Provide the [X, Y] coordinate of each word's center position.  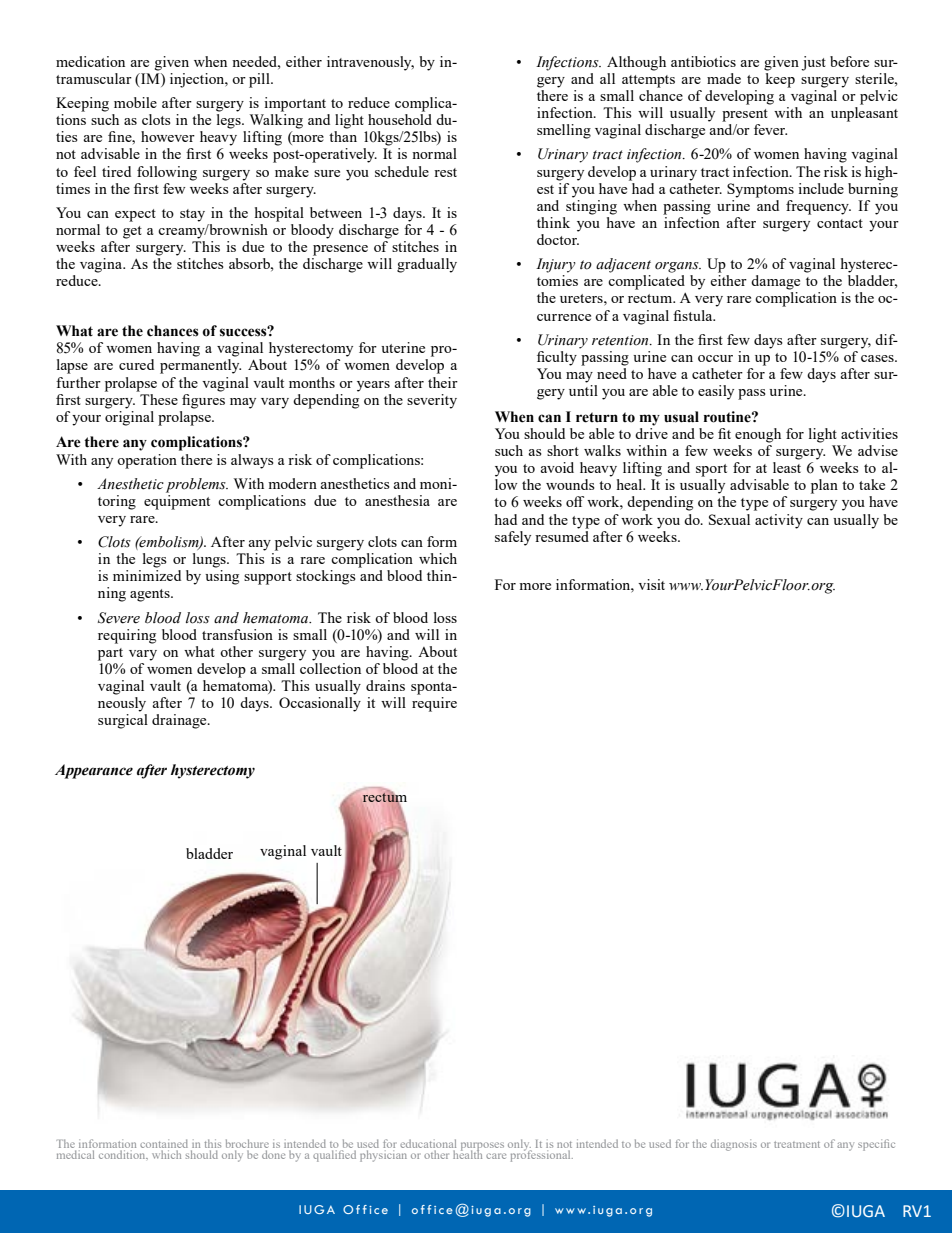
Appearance [94, 771]
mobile [135, 102]
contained [164, 1145]
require [434, 704]
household [400, 119]
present [745, 115]
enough [758, 435]
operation [147, 461]
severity [432, 401]
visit [651, 584]
